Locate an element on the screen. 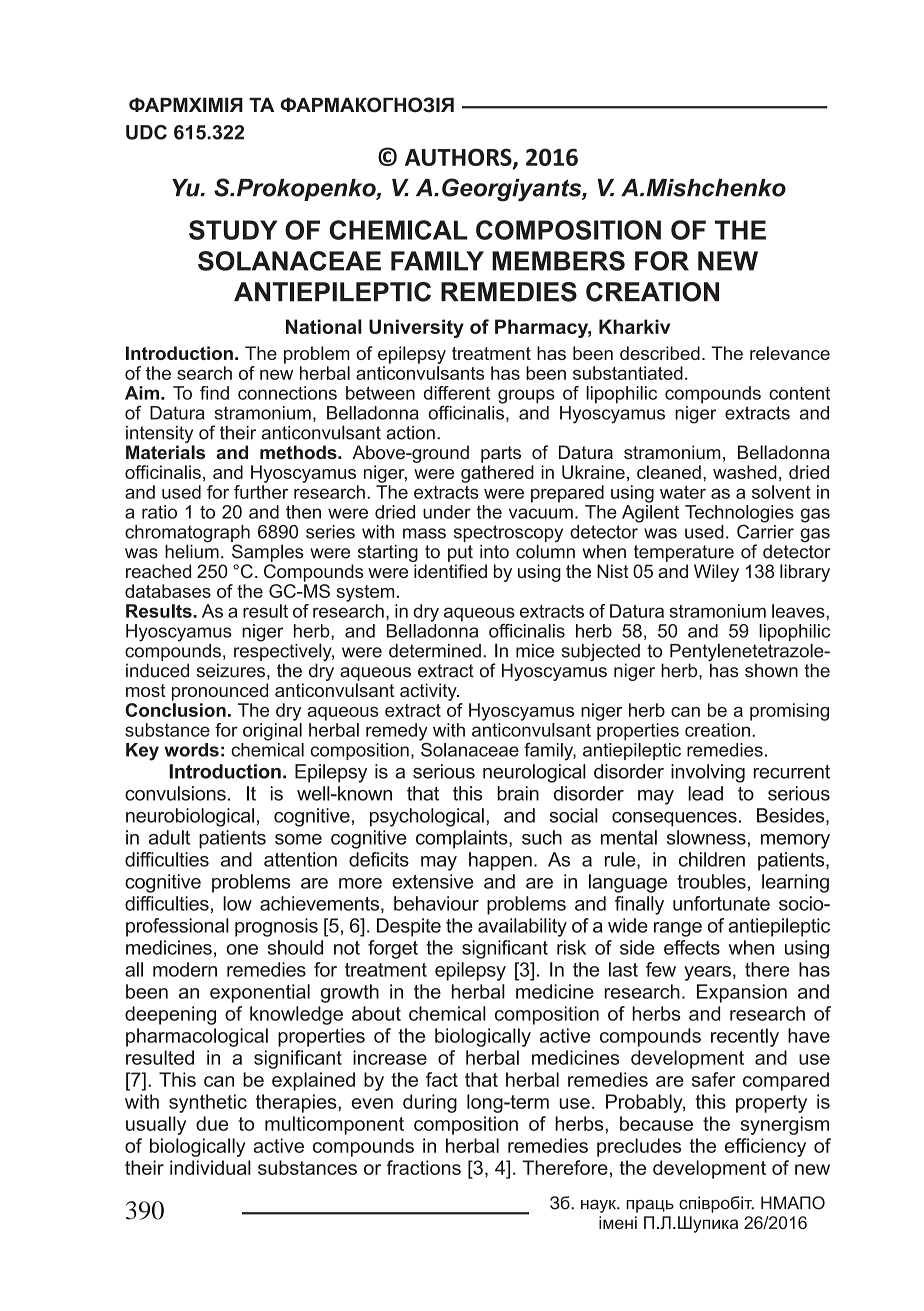 This screenshot has width=924, height=1311. due is located at coordinates (212, 1123).
